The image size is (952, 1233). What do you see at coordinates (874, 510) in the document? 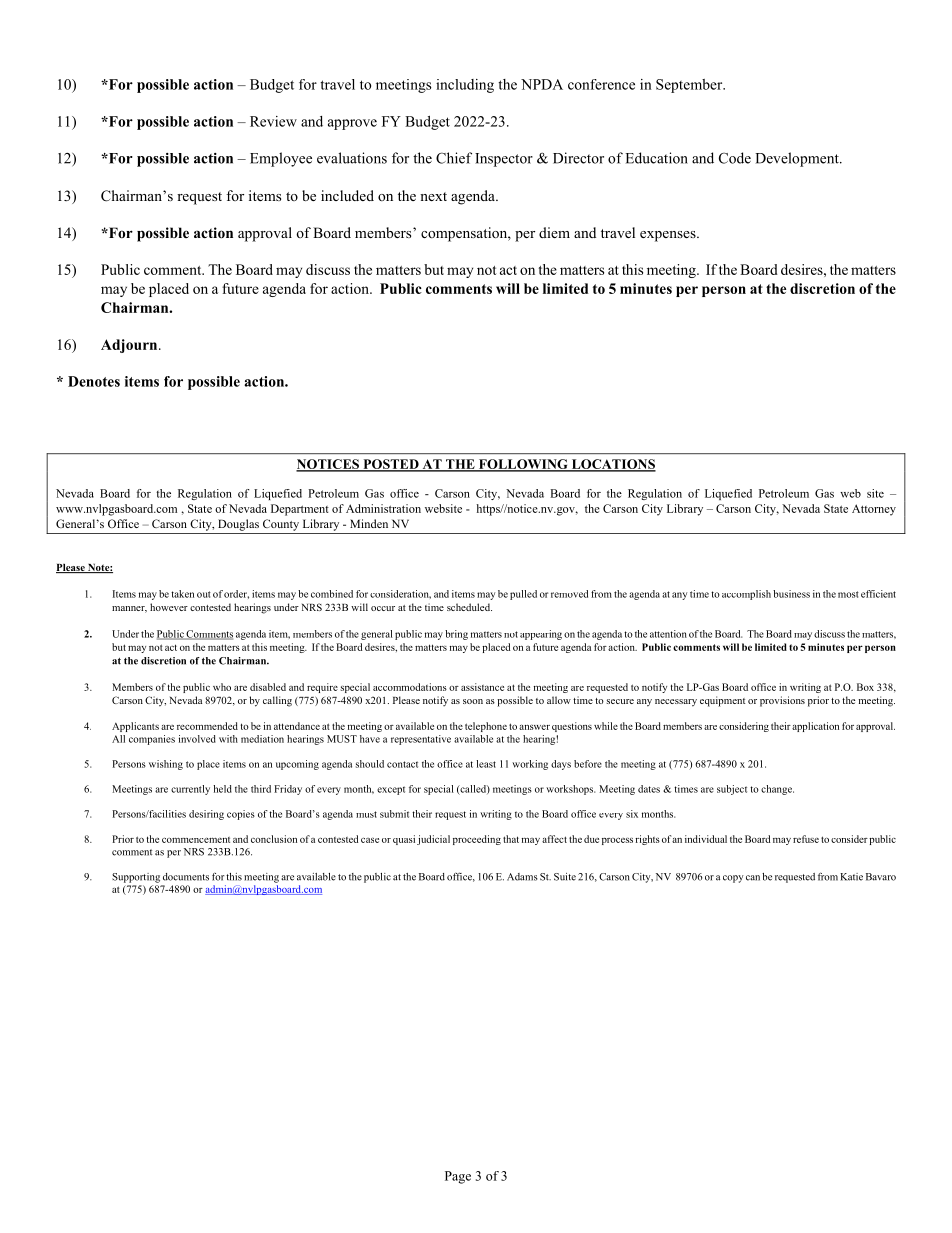
I see `Attorney` at bounding box center [874, 510].
